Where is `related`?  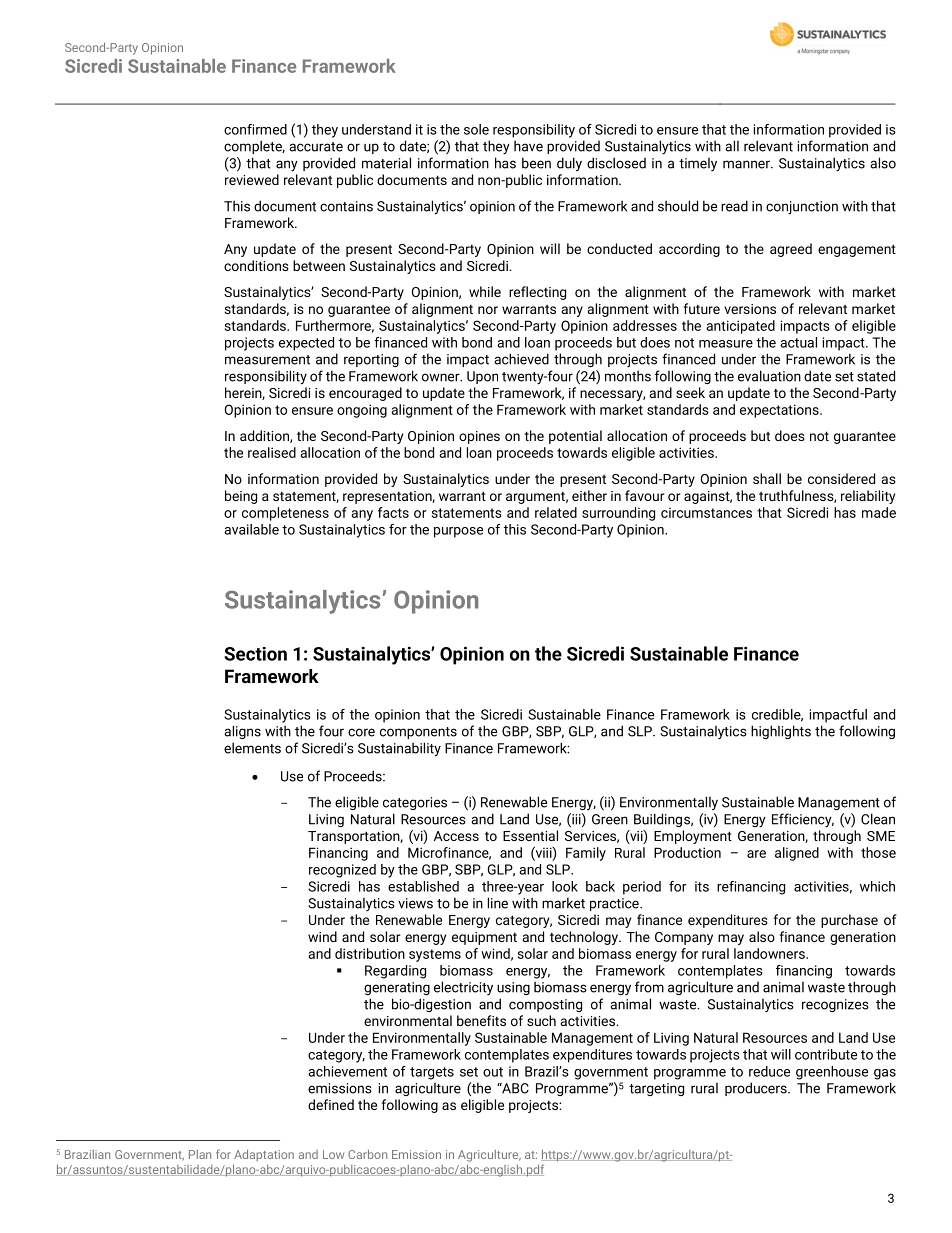
related is located at coordinates (556, 512).
